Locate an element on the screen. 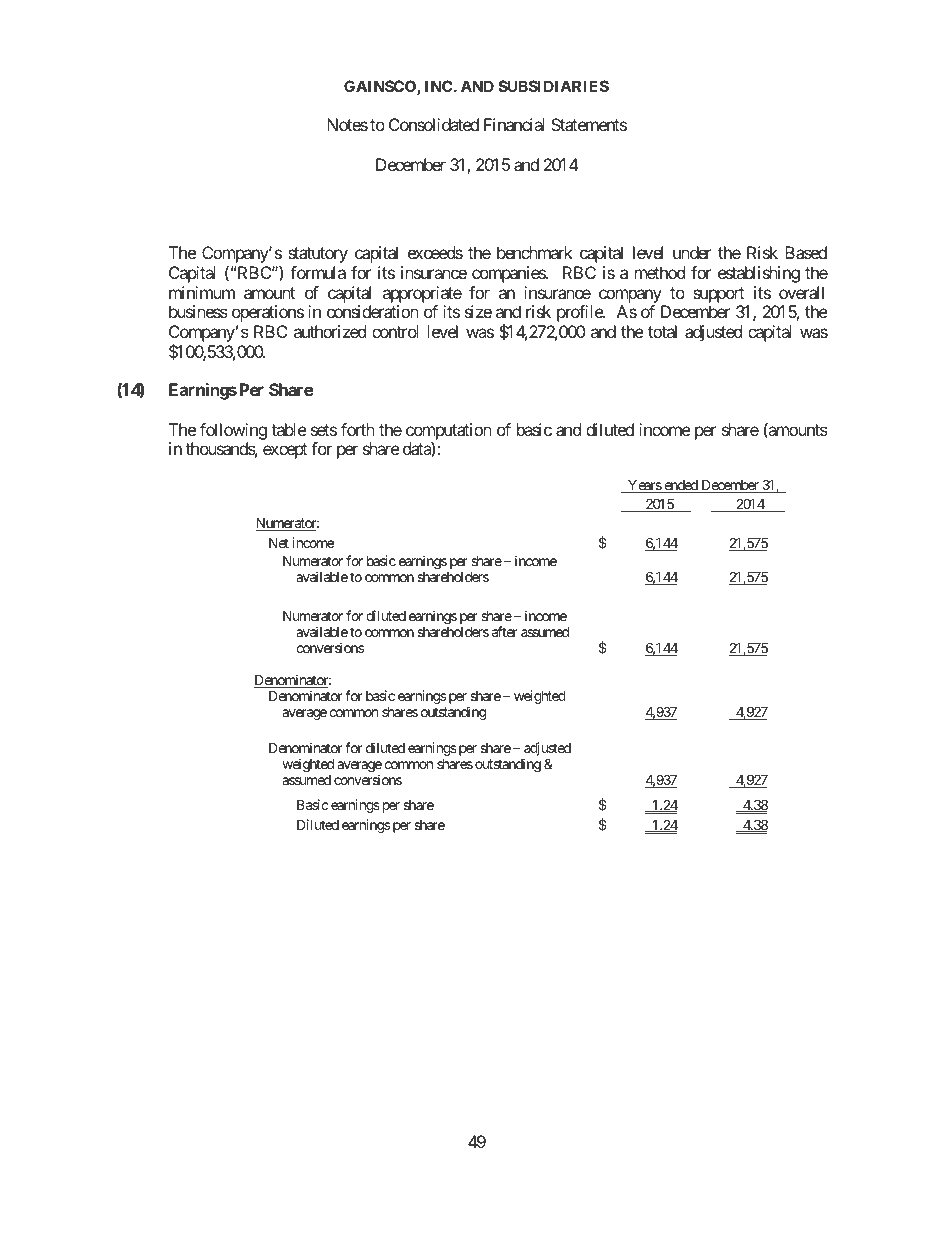 The height and width of the screenshot is (1233, 952). Financial is located at coordinates (514, 124).
